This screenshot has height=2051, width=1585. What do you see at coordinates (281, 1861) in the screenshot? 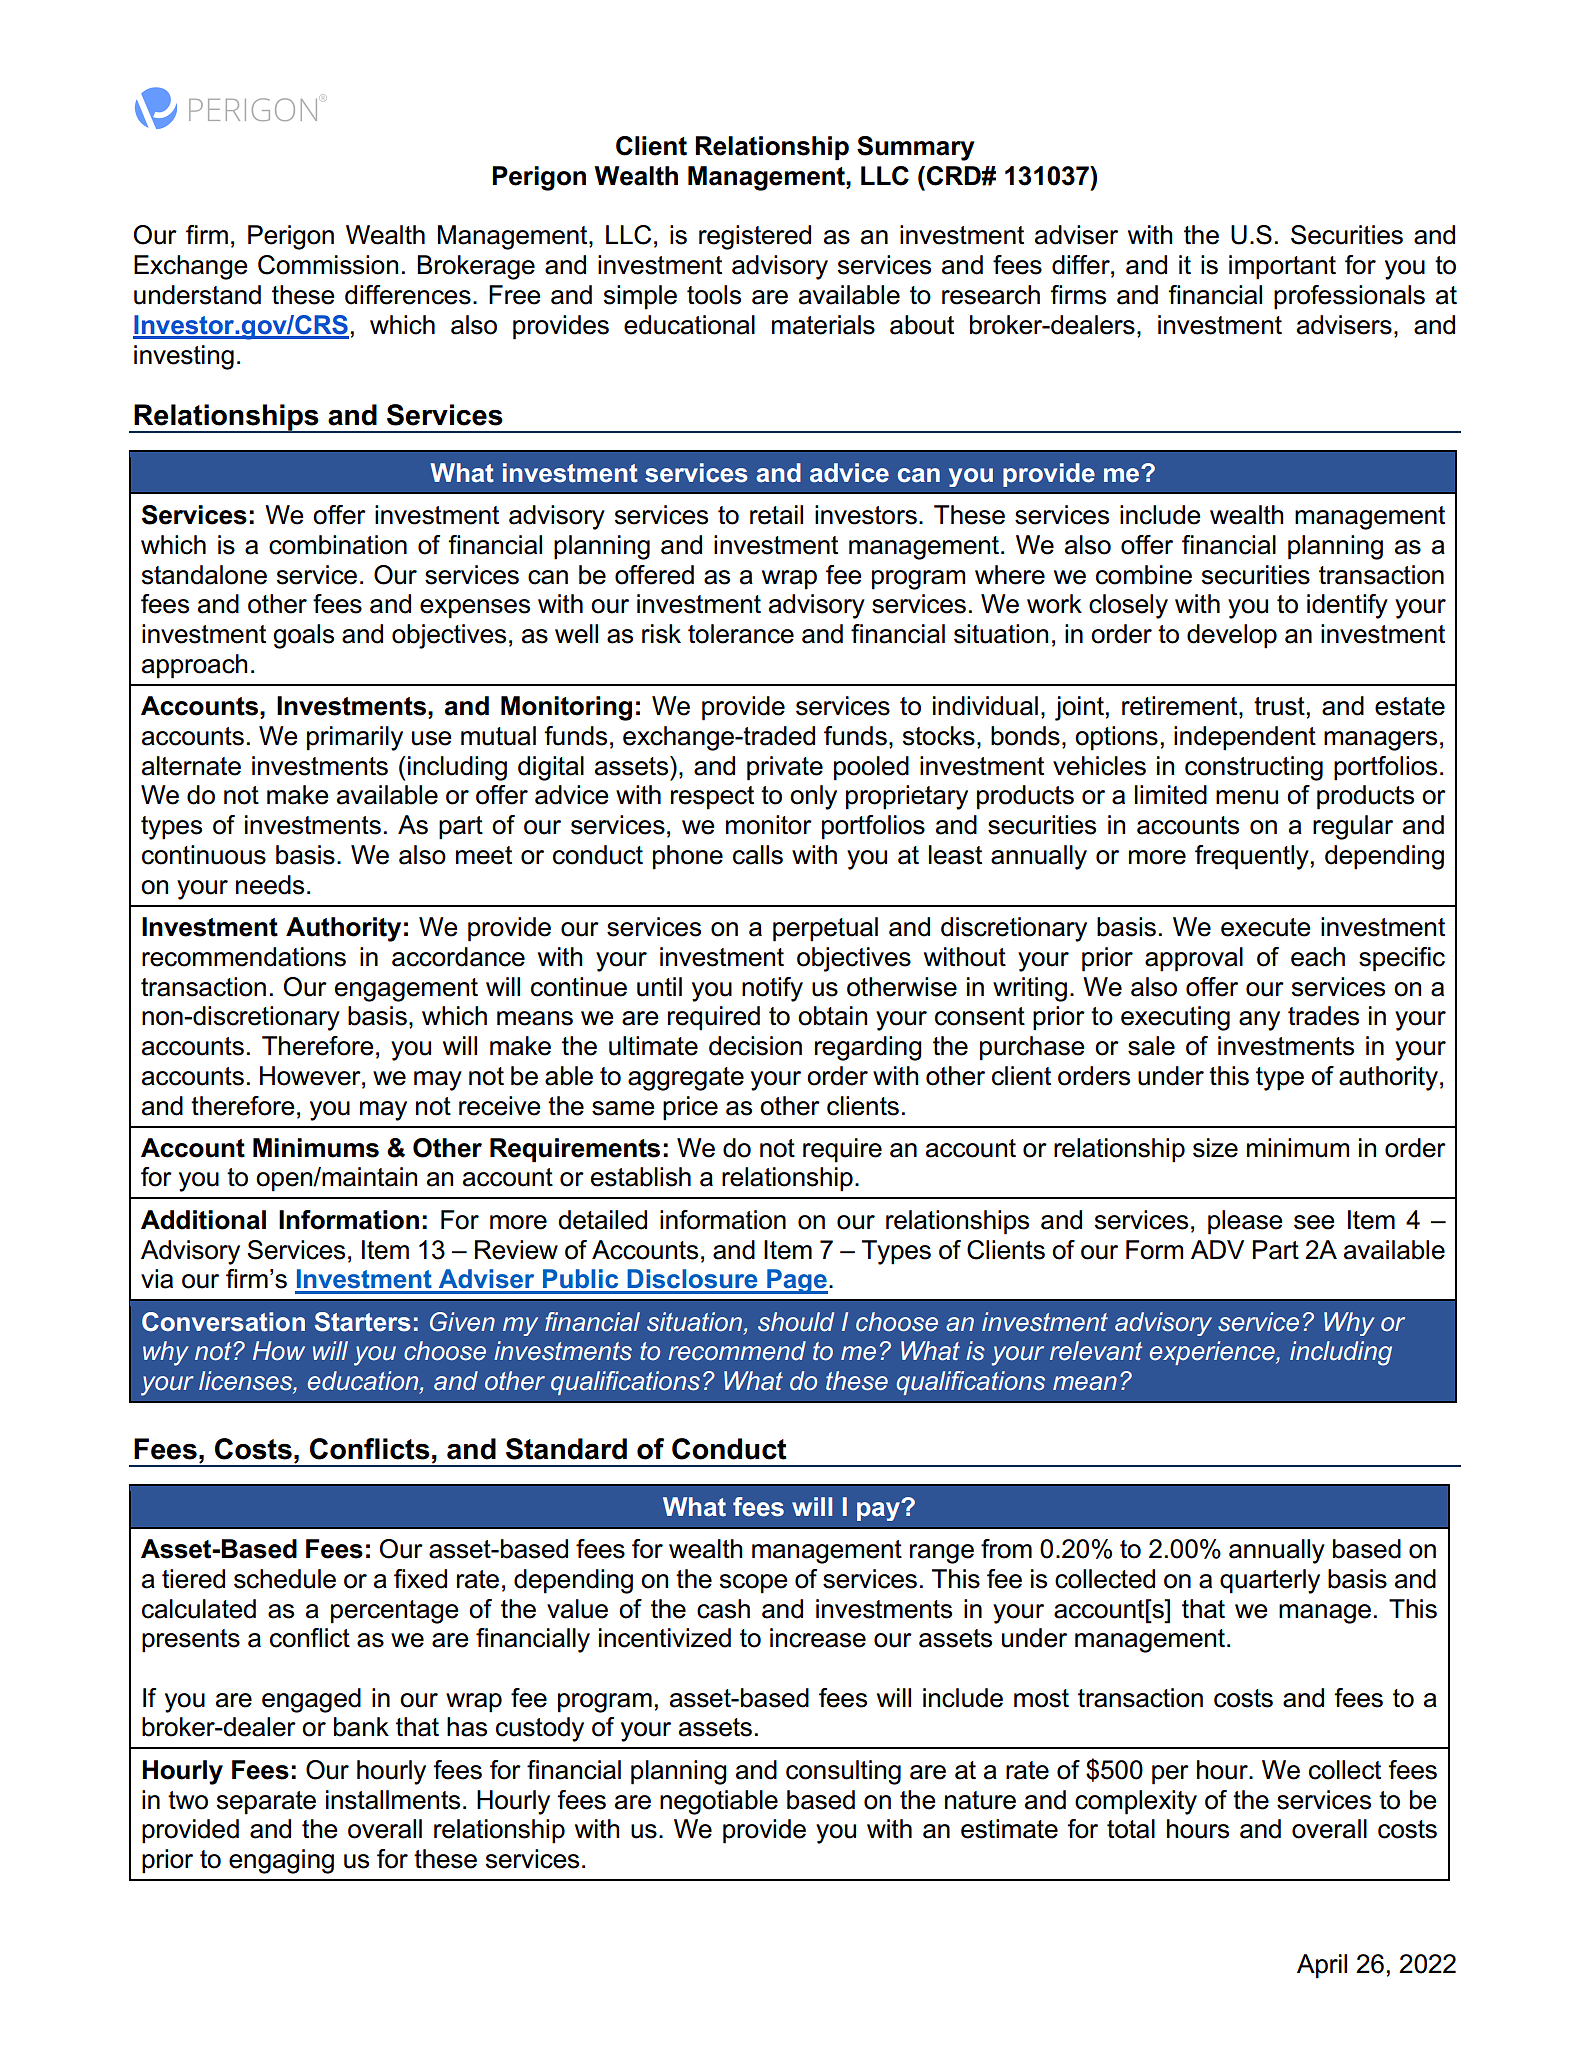
I see `engaging` at bounding box center [281, 1861].
